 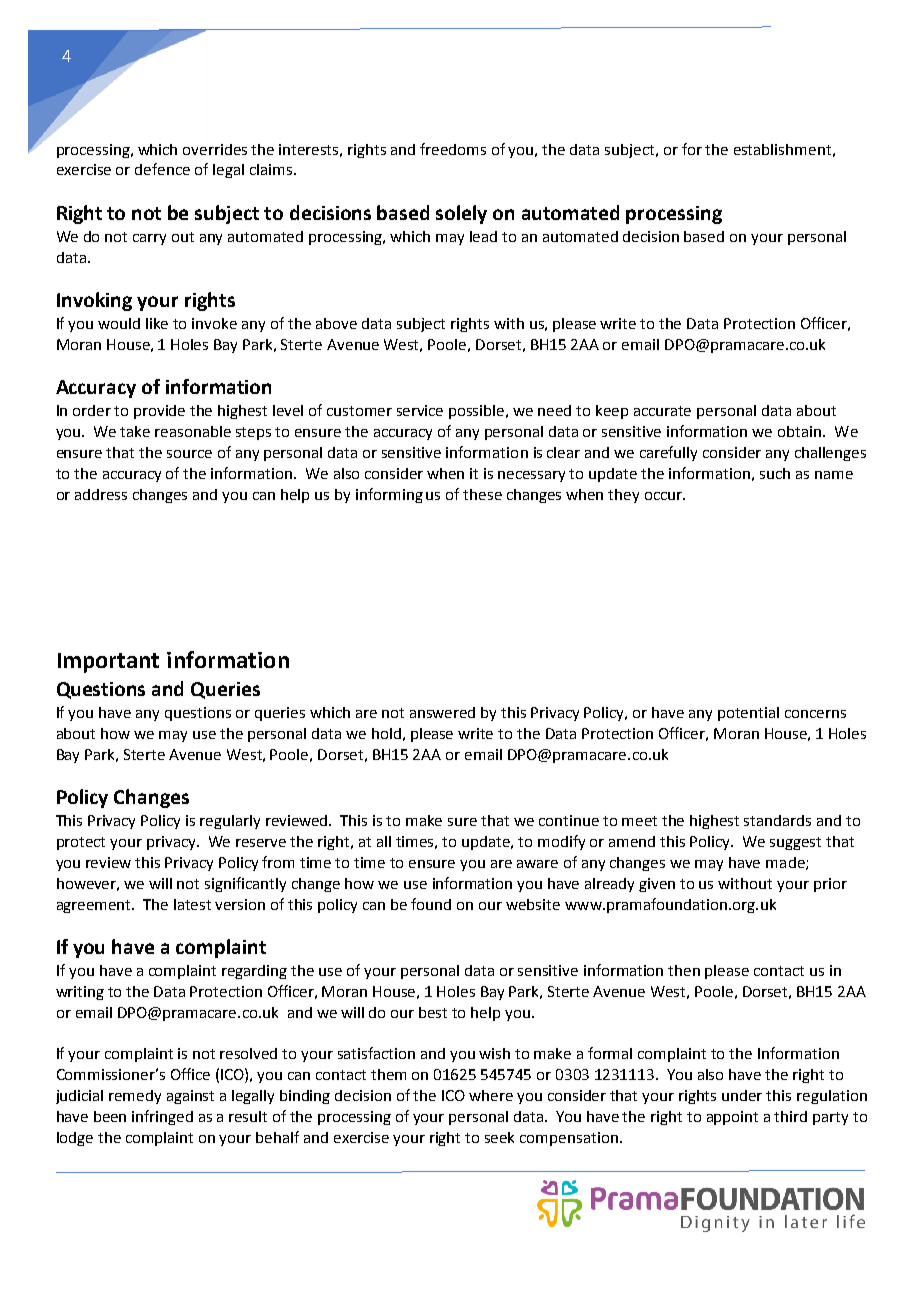 What do you see at coordinates (162, 169) in the document?
I see `defence` at bounding box center [162, 169].
